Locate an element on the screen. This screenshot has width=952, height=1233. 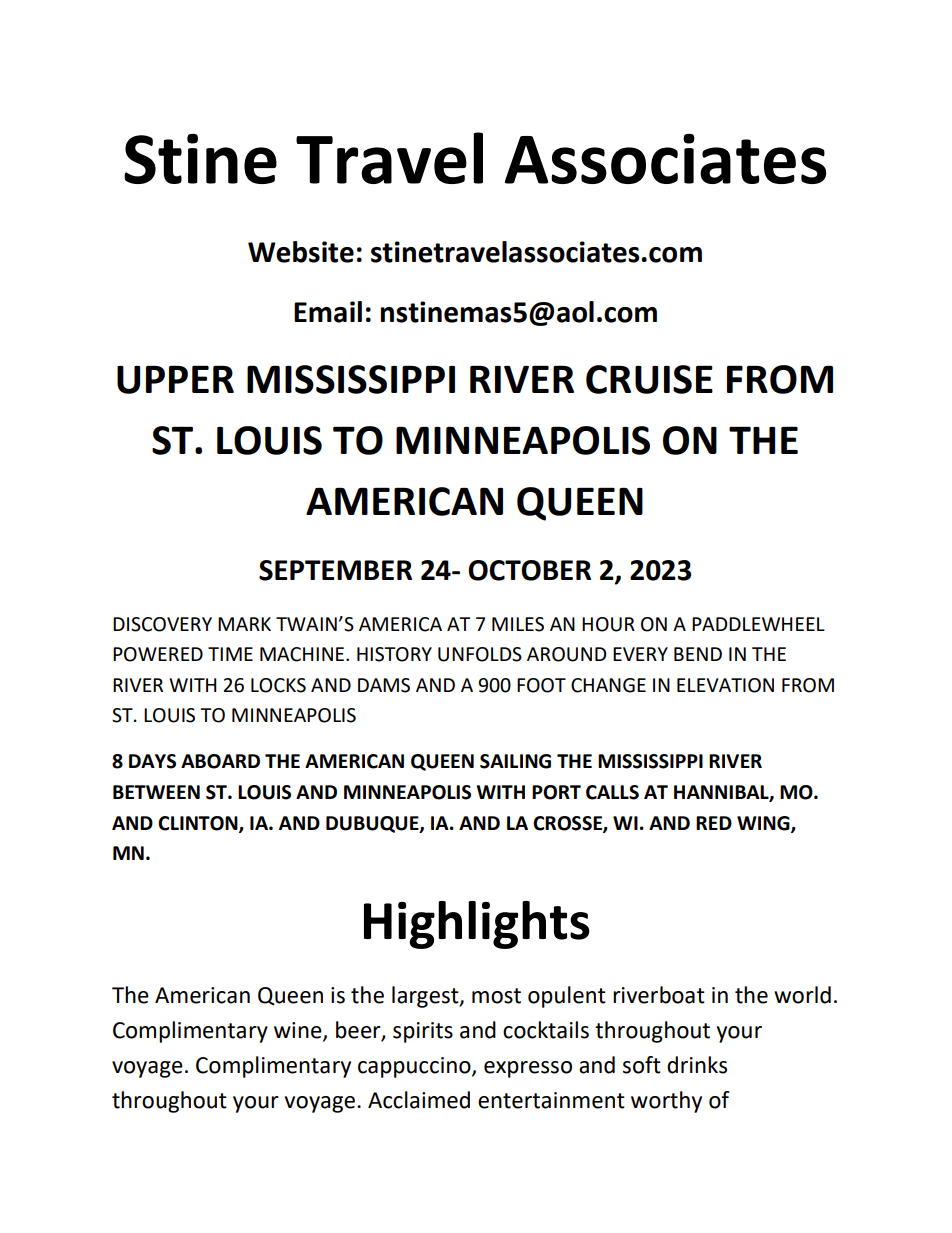
PORT is located at coordinates (556, 792).
